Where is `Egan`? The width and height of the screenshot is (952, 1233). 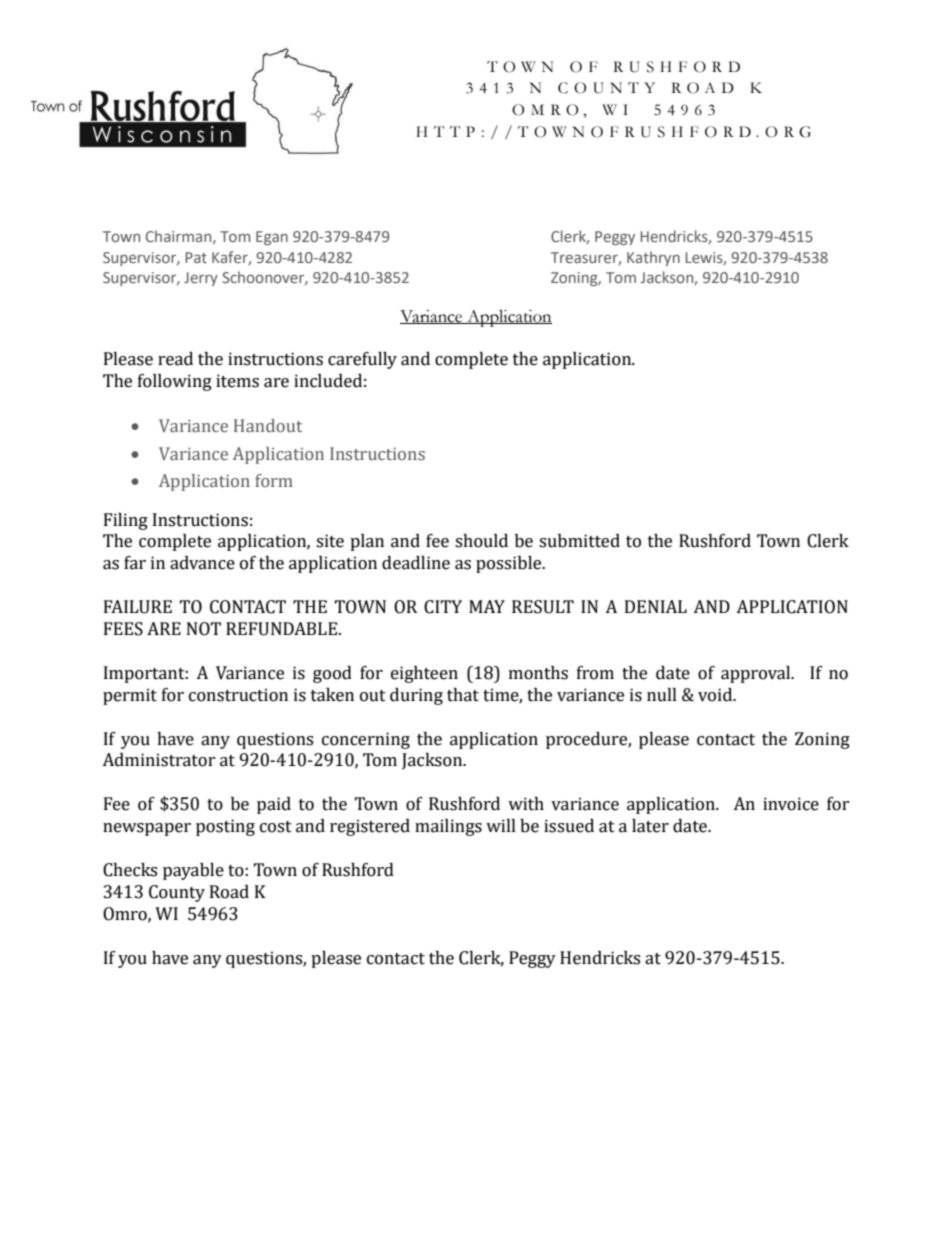
Egan is located at coordinates (272, 238).
